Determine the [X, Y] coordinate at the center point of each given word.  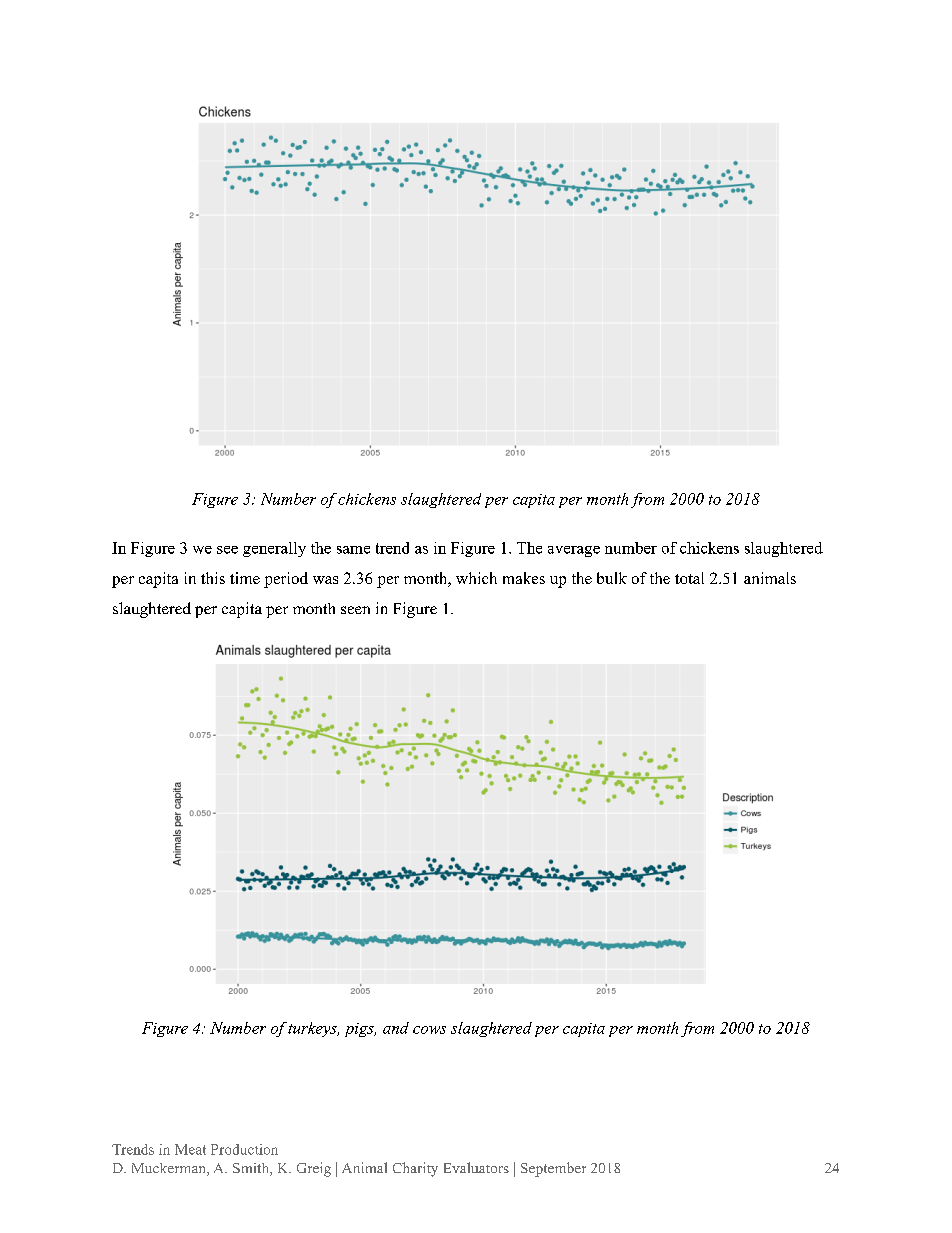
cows [429, 1030]
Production [244, 1149]
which [476, 578]
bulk [612, 578]
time [245, 578]
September [553, 1169]
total [689, 578]
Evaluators [476, 1167]
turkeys [313, 1029]
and [396, 1028]
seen [355, 610]
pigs [360, 1030]
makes [524, 578]
